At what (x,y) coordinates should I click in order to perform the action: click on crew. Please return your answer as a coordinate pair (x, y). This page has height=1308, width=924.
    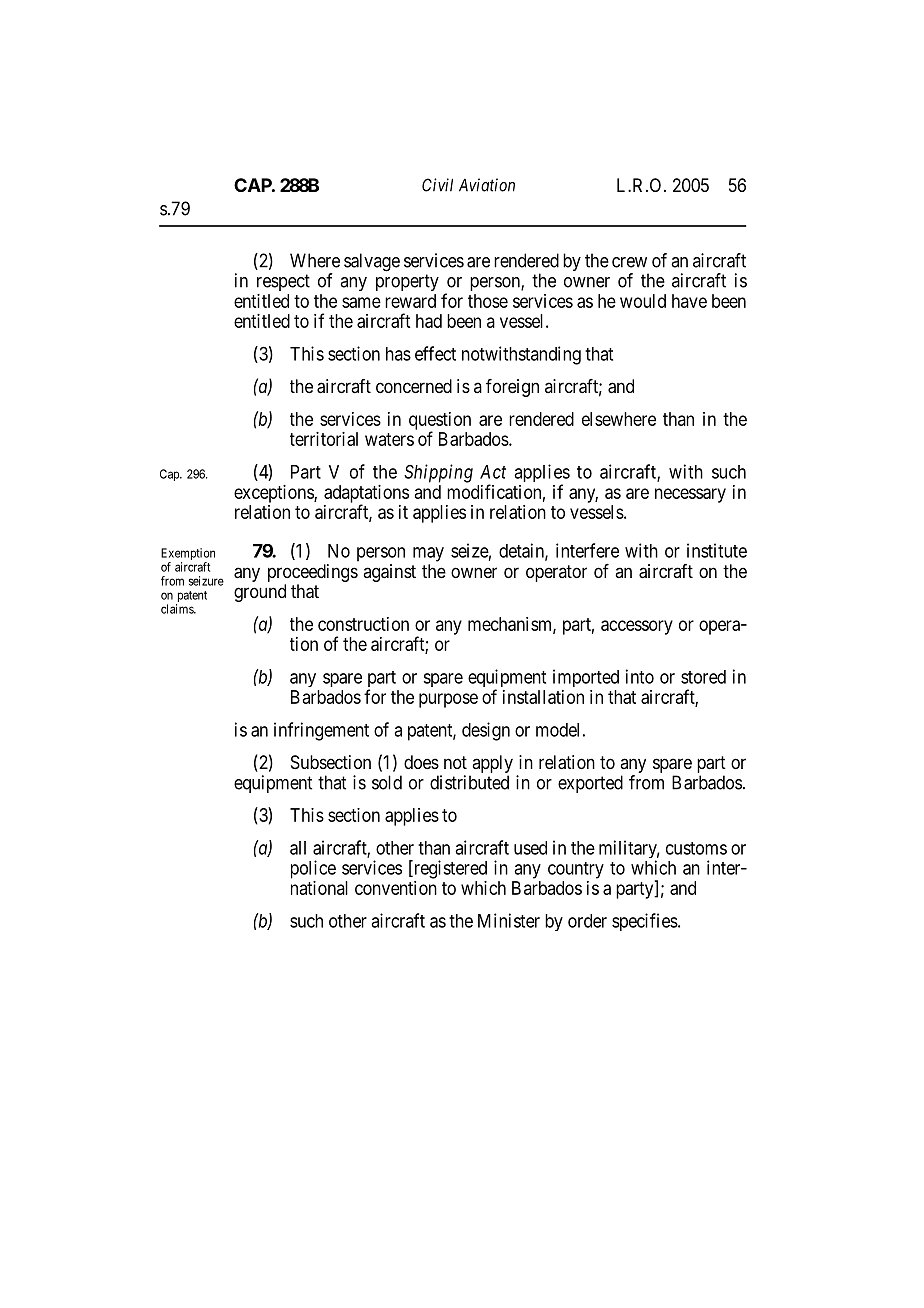
    Looking at the image, I should click on (629, 262).
